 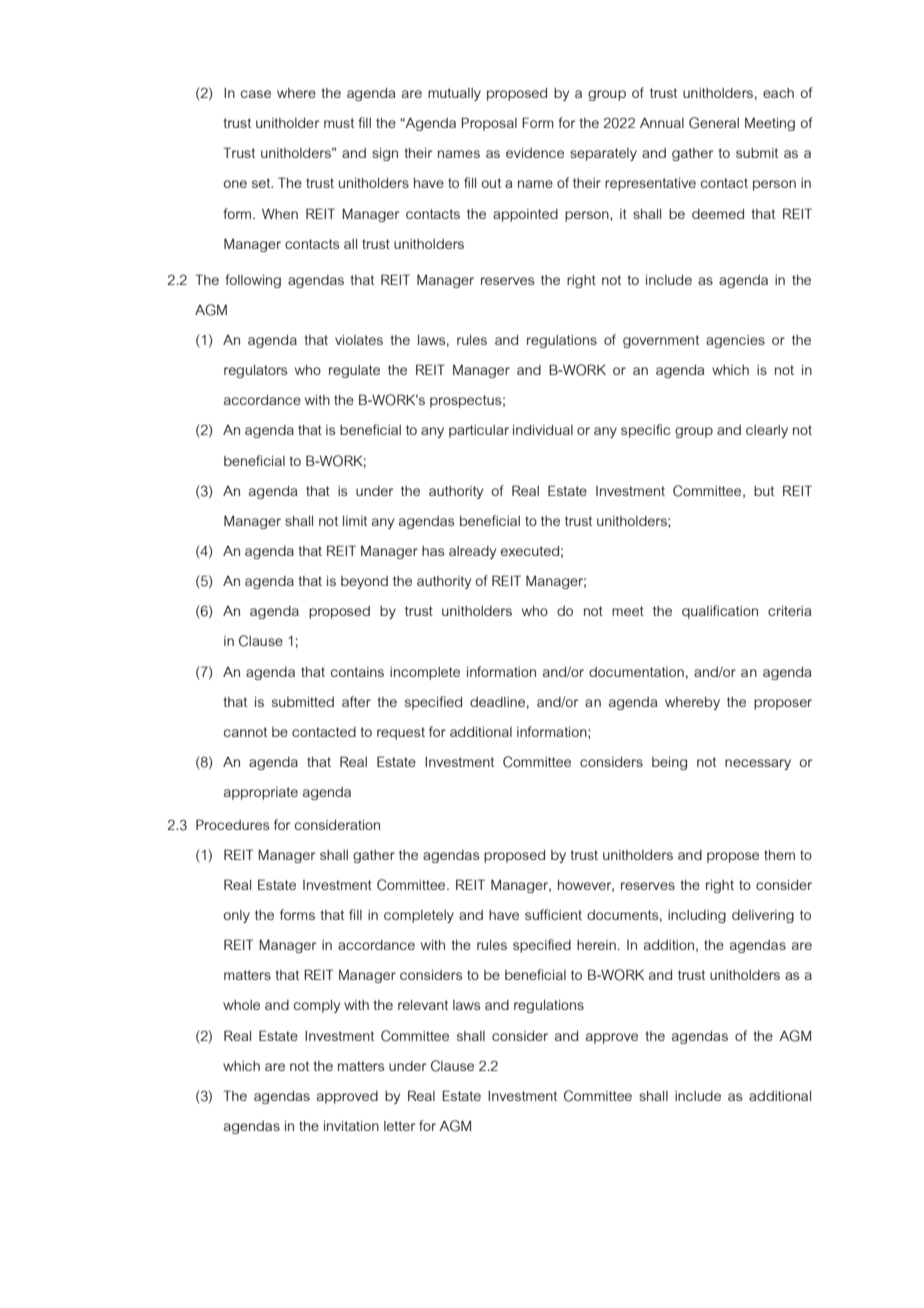 What do you see at coordinates (351, 1126) in the screenshot?
I see `invitation` at bounding box center [351, 1126].
